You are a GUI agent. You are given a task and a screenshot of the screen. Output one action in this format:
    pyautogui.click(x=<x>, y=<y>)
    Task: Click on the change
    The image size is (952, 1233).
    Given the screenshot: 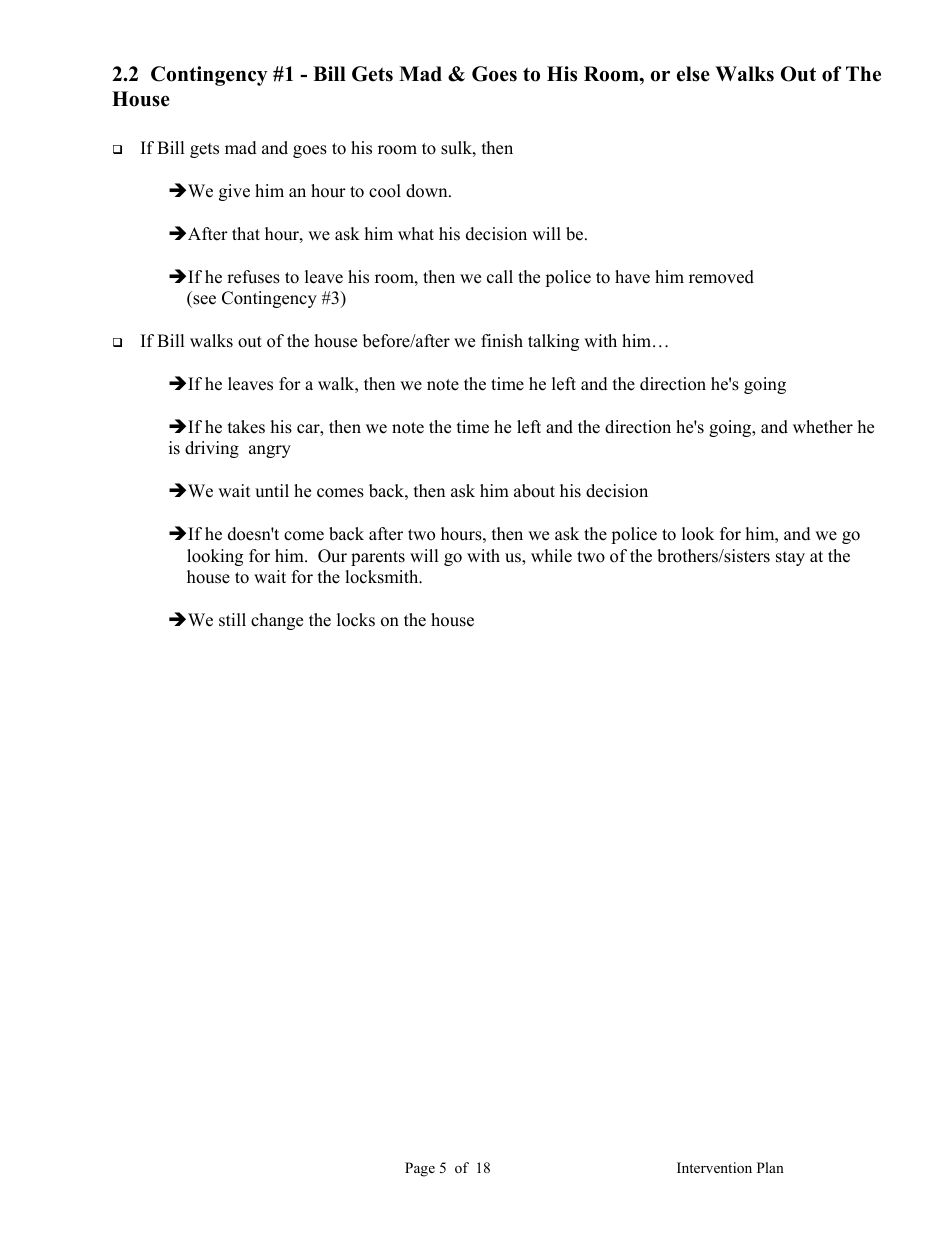 What is the action you would take?
    pyautogui.click(x=277, y=621)
